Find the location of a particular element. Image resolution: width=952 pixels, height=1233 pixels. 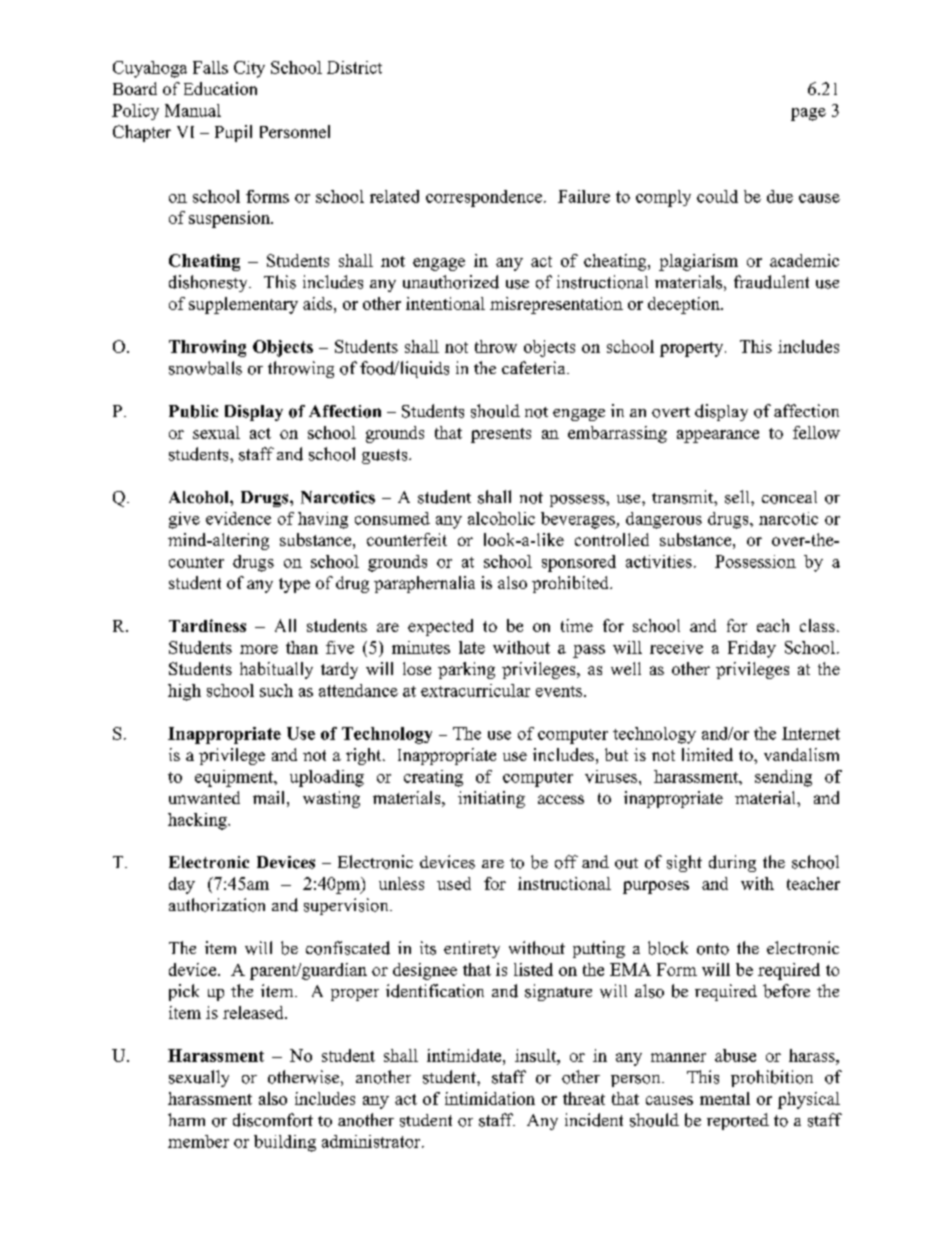

during is located at coordinates (732, 863).
